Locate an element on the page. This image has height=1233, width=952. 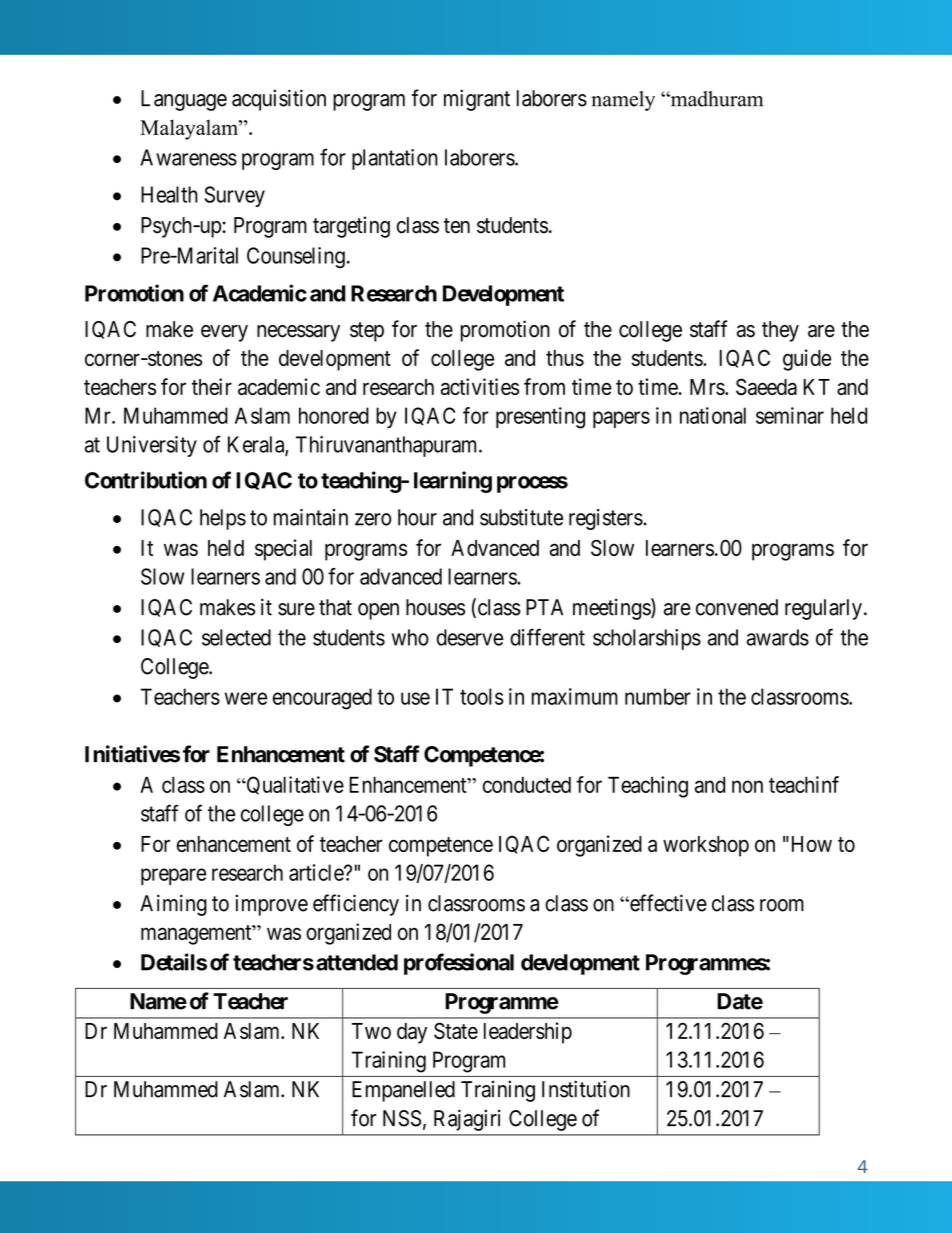
their is located at coordinates (212, 386).
